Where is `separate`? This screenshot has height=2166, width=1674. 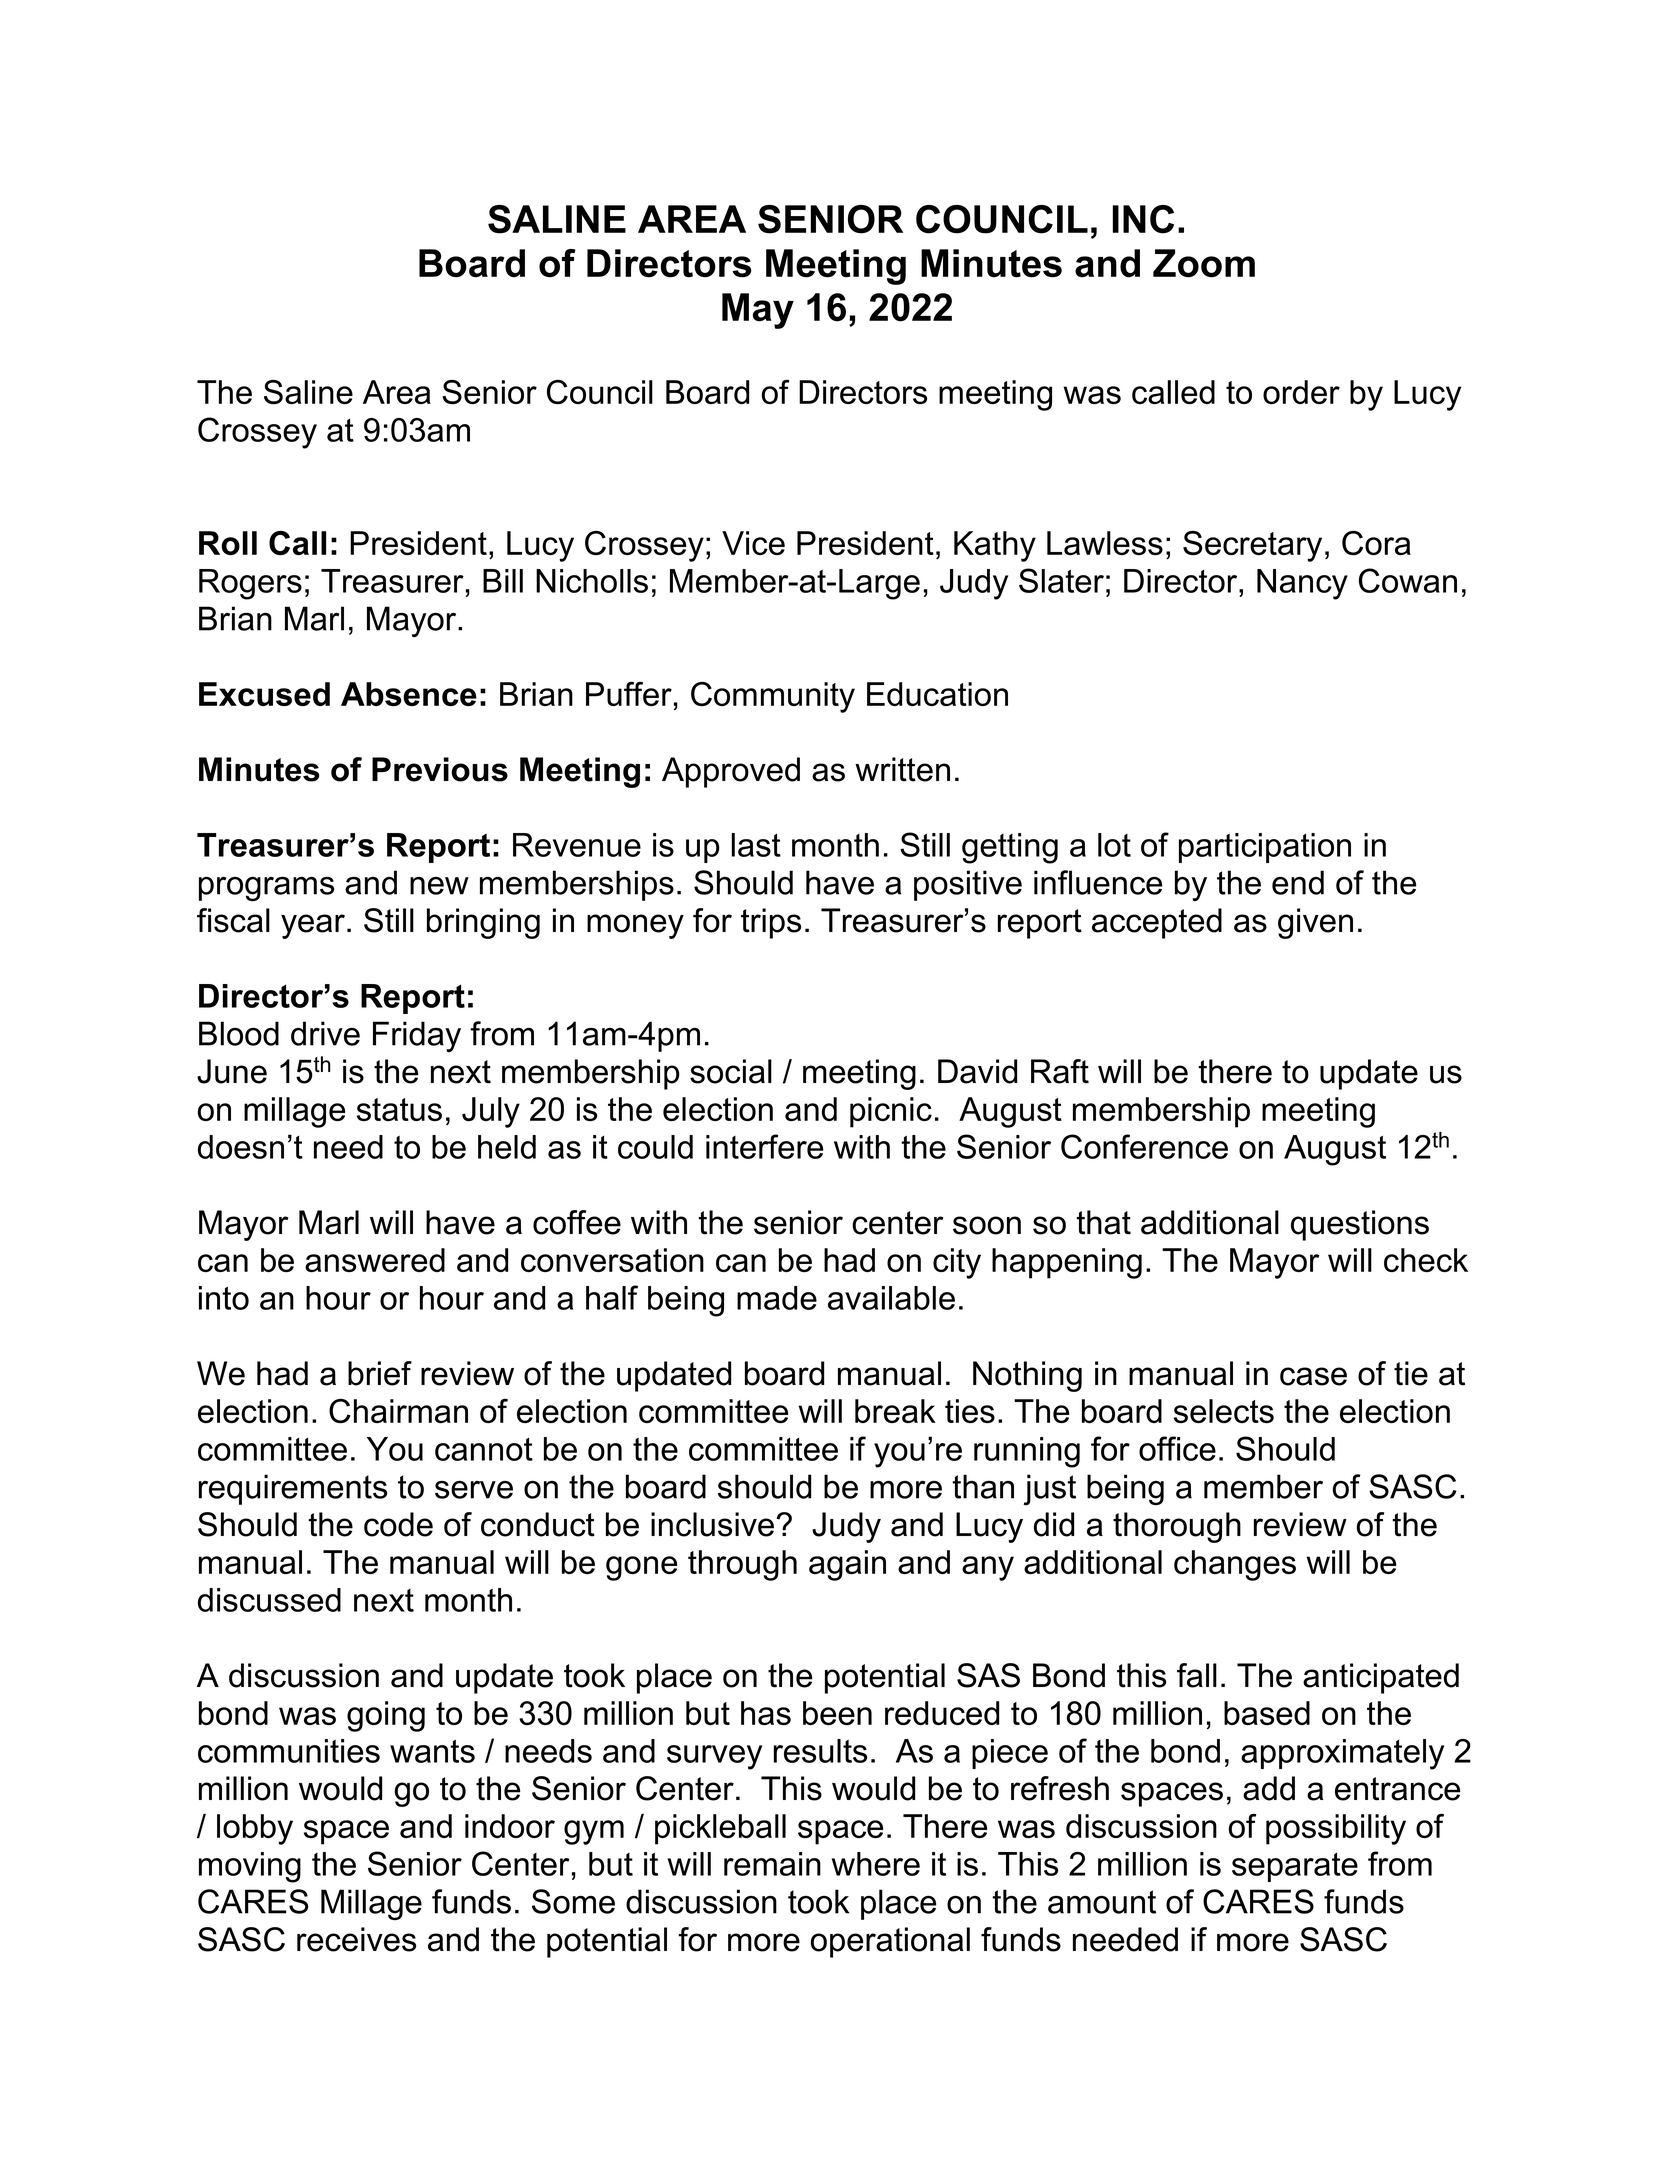
separate is located at coordinates (1295, 1867).
